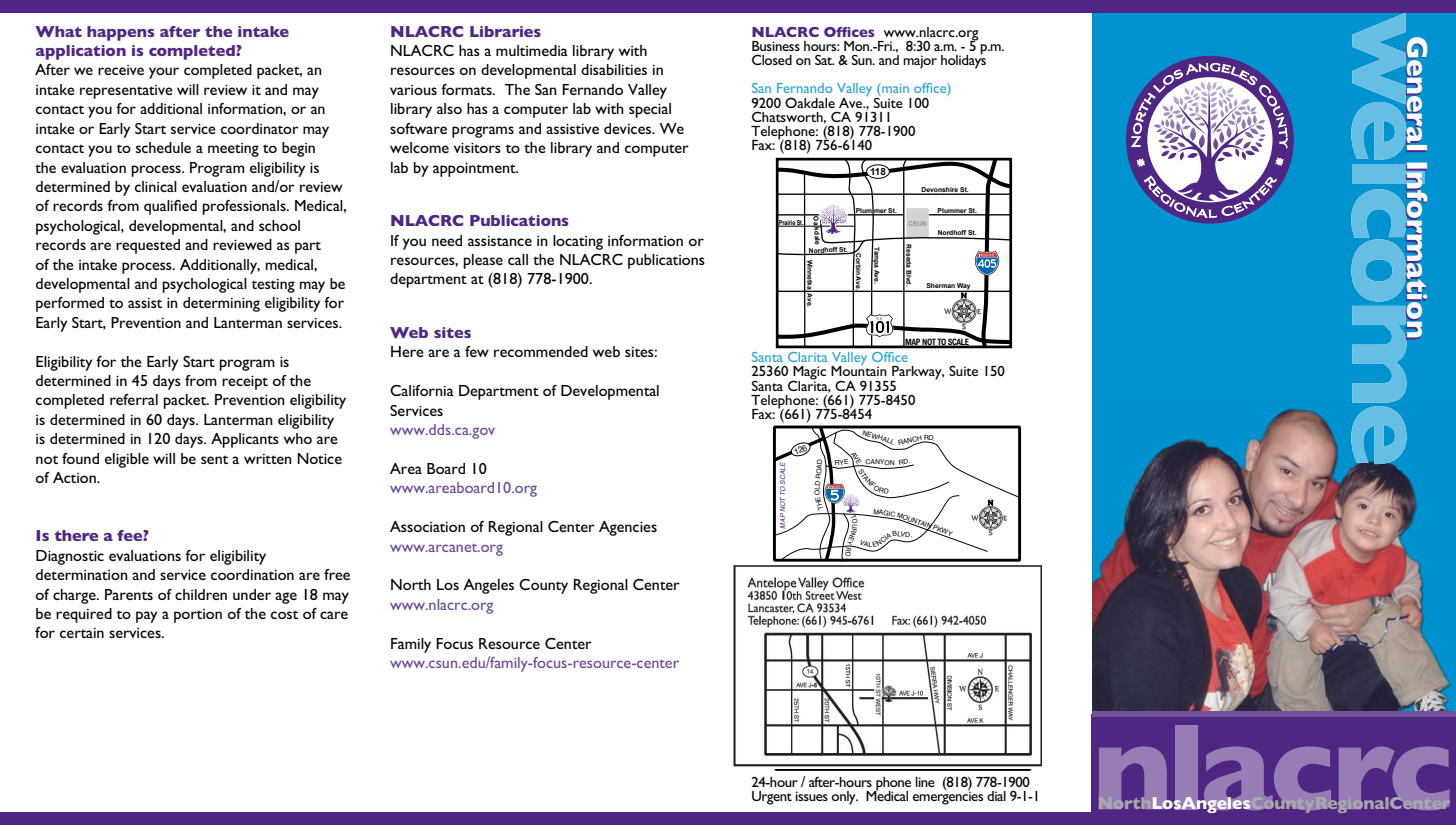 Image resolution: width=1456 pixels, height=825 pixels. What do you see at coordinates (920, 61) in the page?
I see `major` at bounding box center [920, 61].
